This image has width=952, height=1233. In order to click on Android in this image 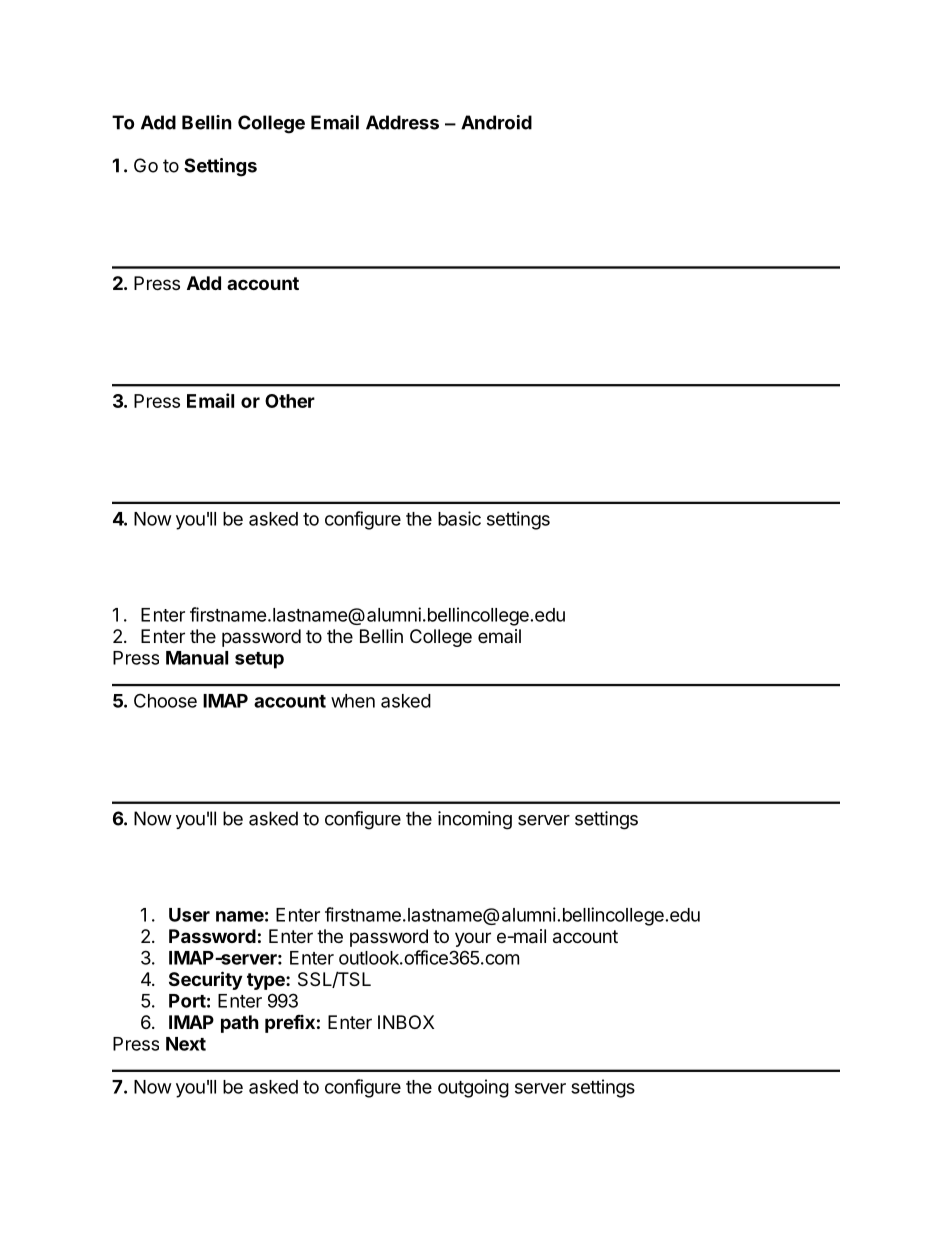, I will do `click(496, 122)`.
